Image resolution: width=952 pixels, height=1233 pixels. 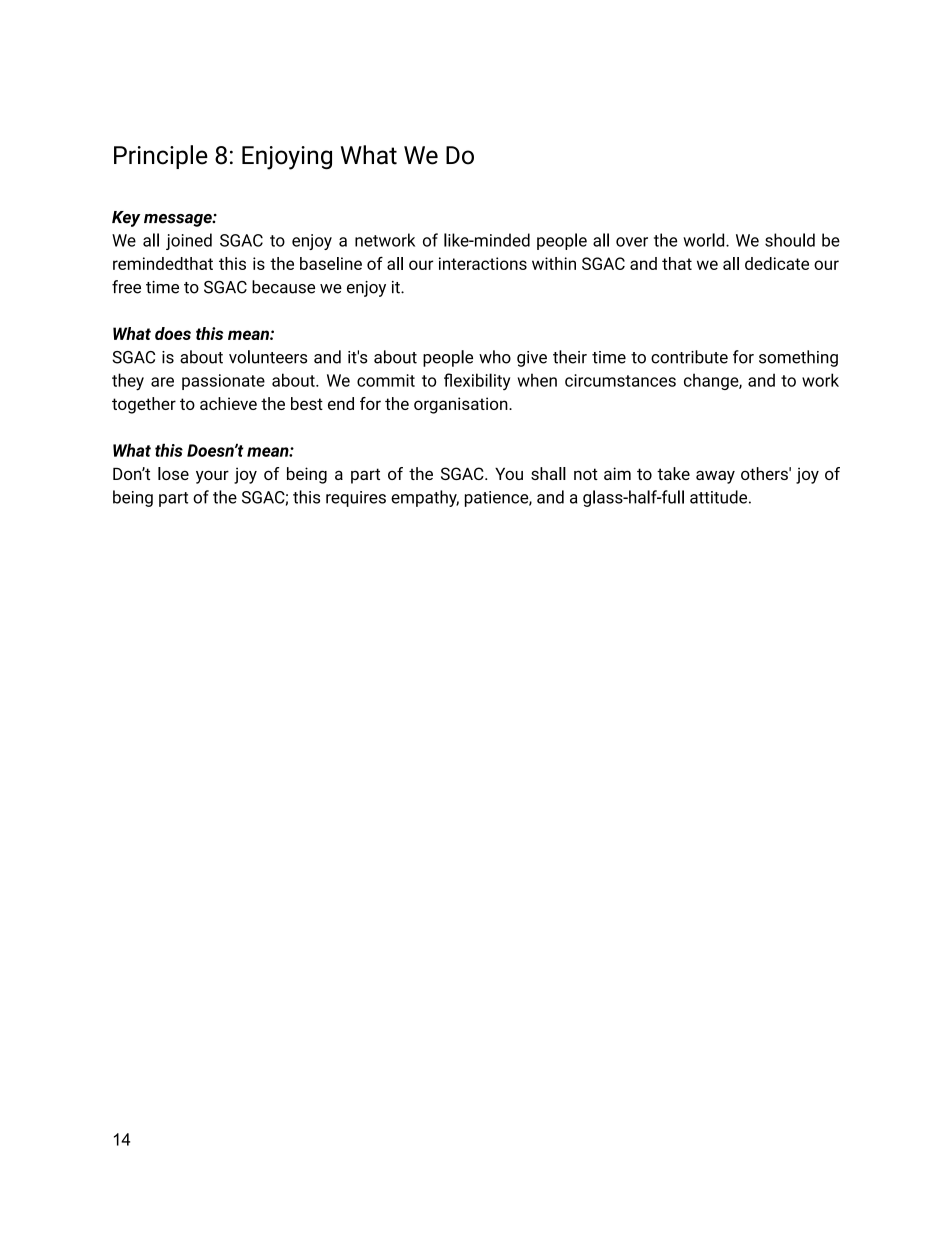 I want to click on Principle, so click(x=161, y=157).
